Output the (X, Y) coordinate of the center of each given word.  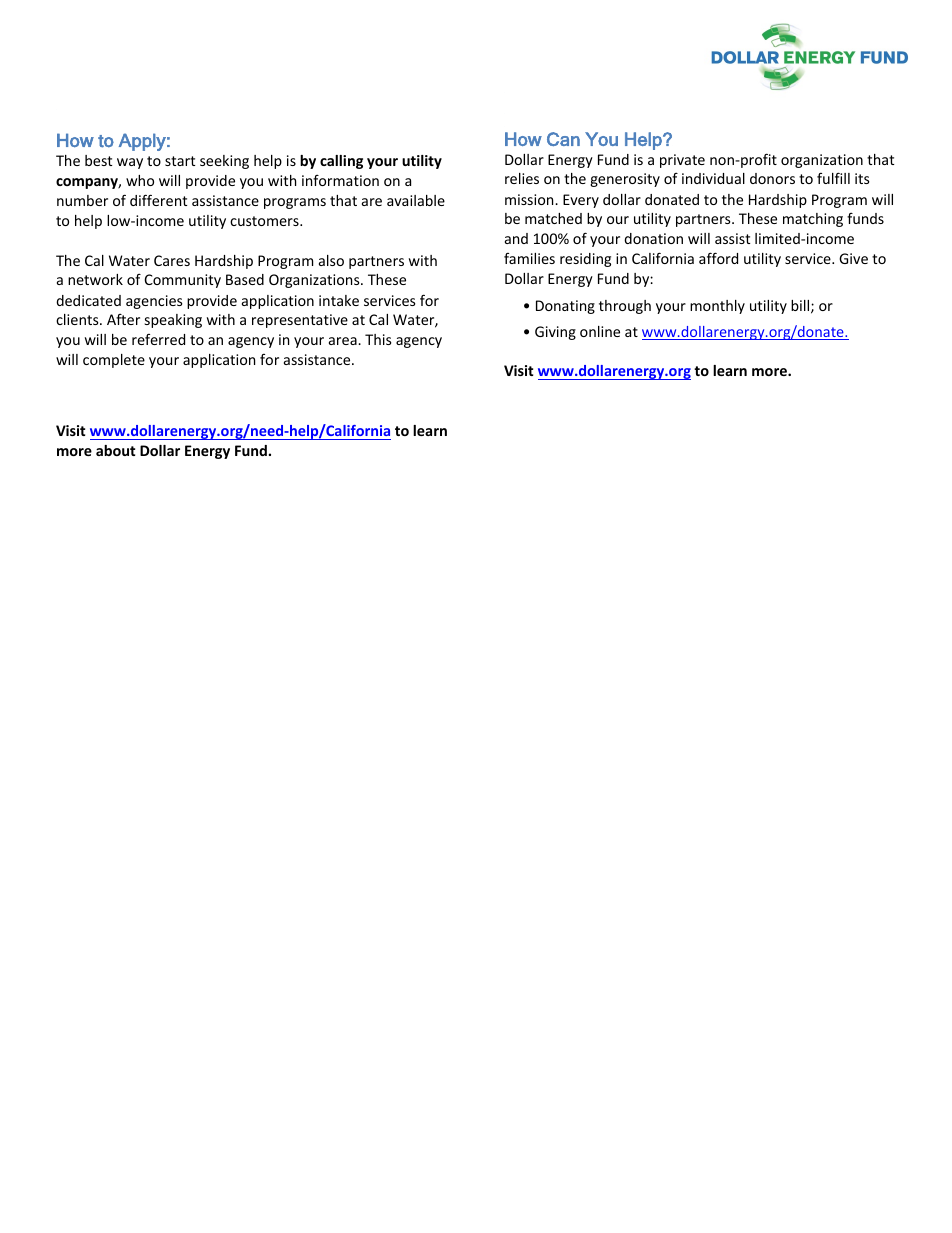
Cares (172, 260)
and (516, 238)
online (600, 331)
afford (718, 258)
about (115, 450)
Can (563, 139)
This (378, 339)
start (180, 161)
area (344, 341)
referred (158, 339)
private (682, 161)
